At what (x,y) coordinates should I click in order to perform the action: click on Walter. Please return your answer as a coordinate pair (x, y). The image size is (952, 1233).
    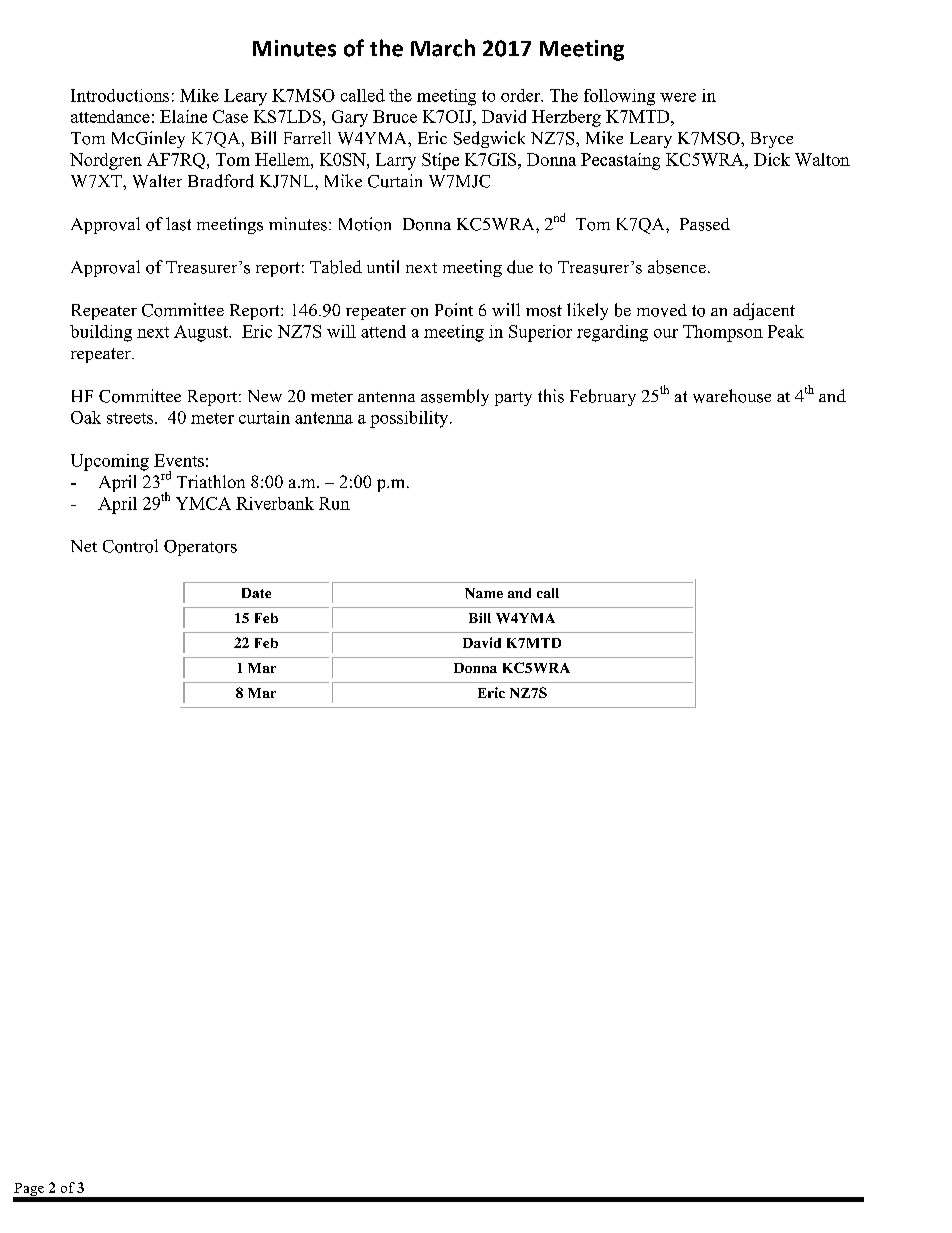
    Looking at the image, I should click on (157, 181).
